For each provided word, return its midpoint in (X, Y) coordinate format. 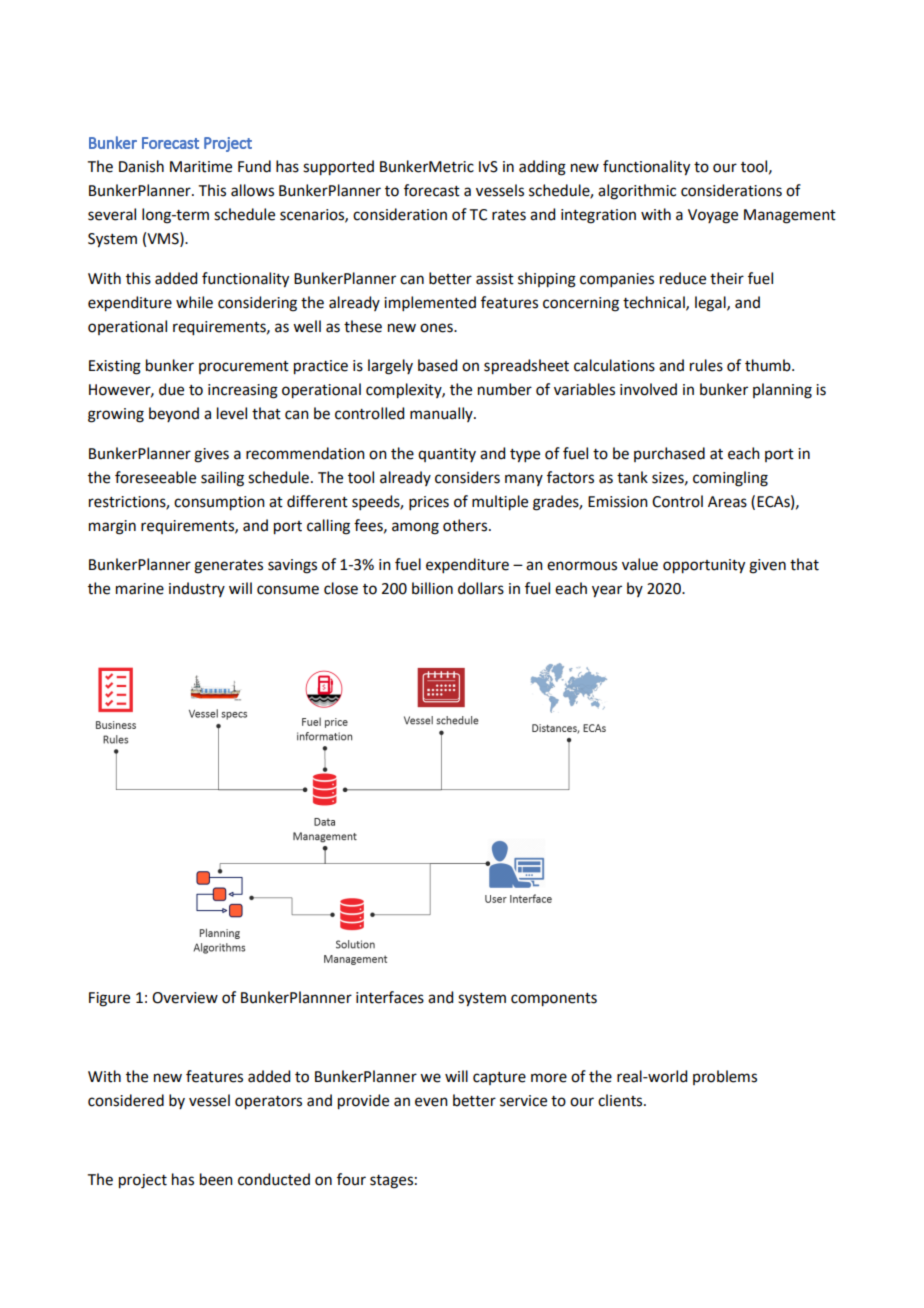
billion (432, 588)
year (607, 591)
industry (197, 589)
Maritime (201, 167)
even (431, 1102)
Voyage (713, 216)
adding (542, 168)
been (216, 1179)
